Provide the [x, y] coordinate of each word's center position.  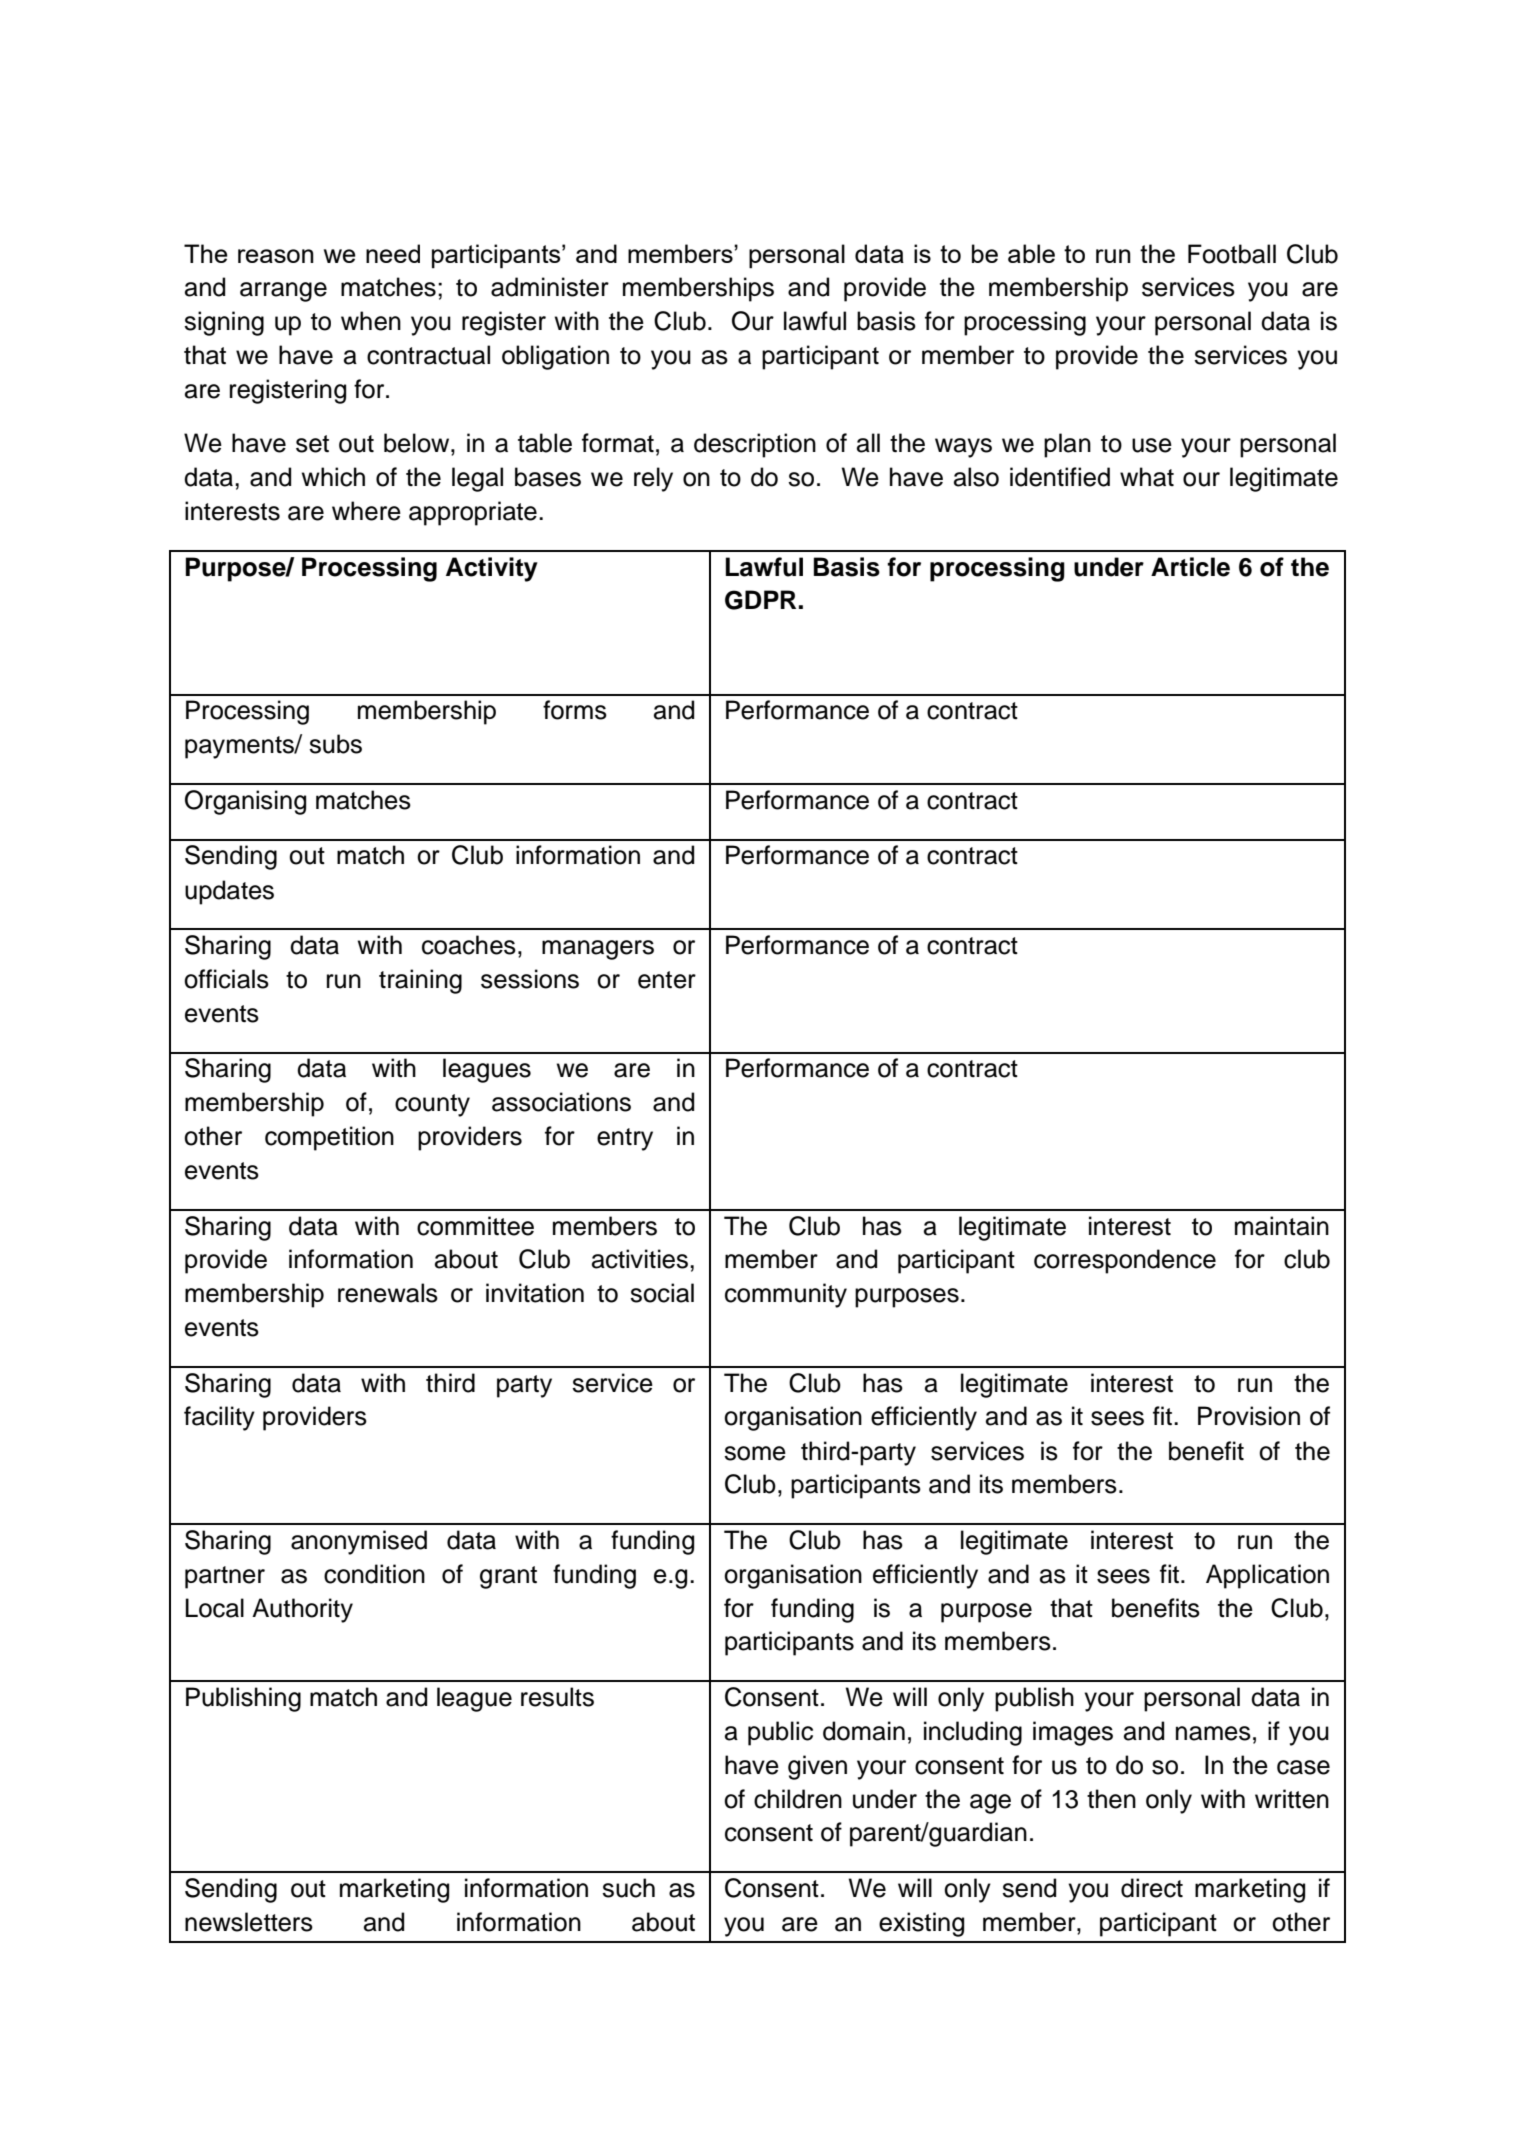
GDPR [760, 600]
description [755, 445]
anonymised [359, 1542]
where [366, 511]
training [420, 981]
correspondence [1125, 1261]
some [755, 1453]
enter [667, 980]
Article [1190, 567]
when [371, 321]
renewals [388, 1293]
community [786, 1295]
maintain [1282, 1226]
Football [1232, 254]
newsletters [249, 1922]
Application [1267, 1576]
